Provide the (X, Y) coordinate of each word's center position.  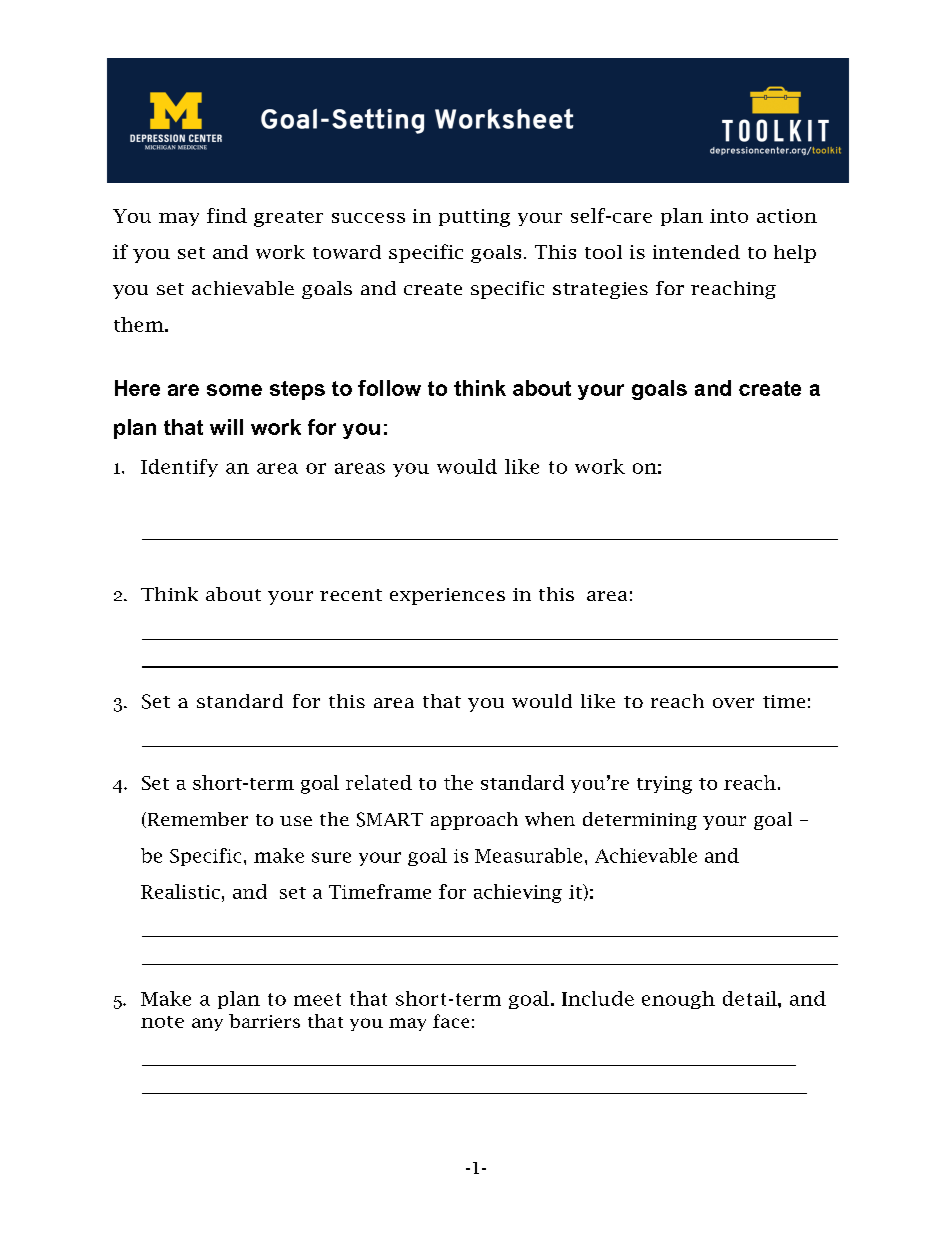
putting (474, 218)
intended (696, 252)
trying (664, 785)
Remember (196, 820)
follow (389, 388)
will (226, 427)
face (451, 1021)
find (227, 215)
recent (351, 595)
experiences (447, 596)
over (733, 703)
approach (474, 821)
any (207, 1024)
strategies (600, 290)
